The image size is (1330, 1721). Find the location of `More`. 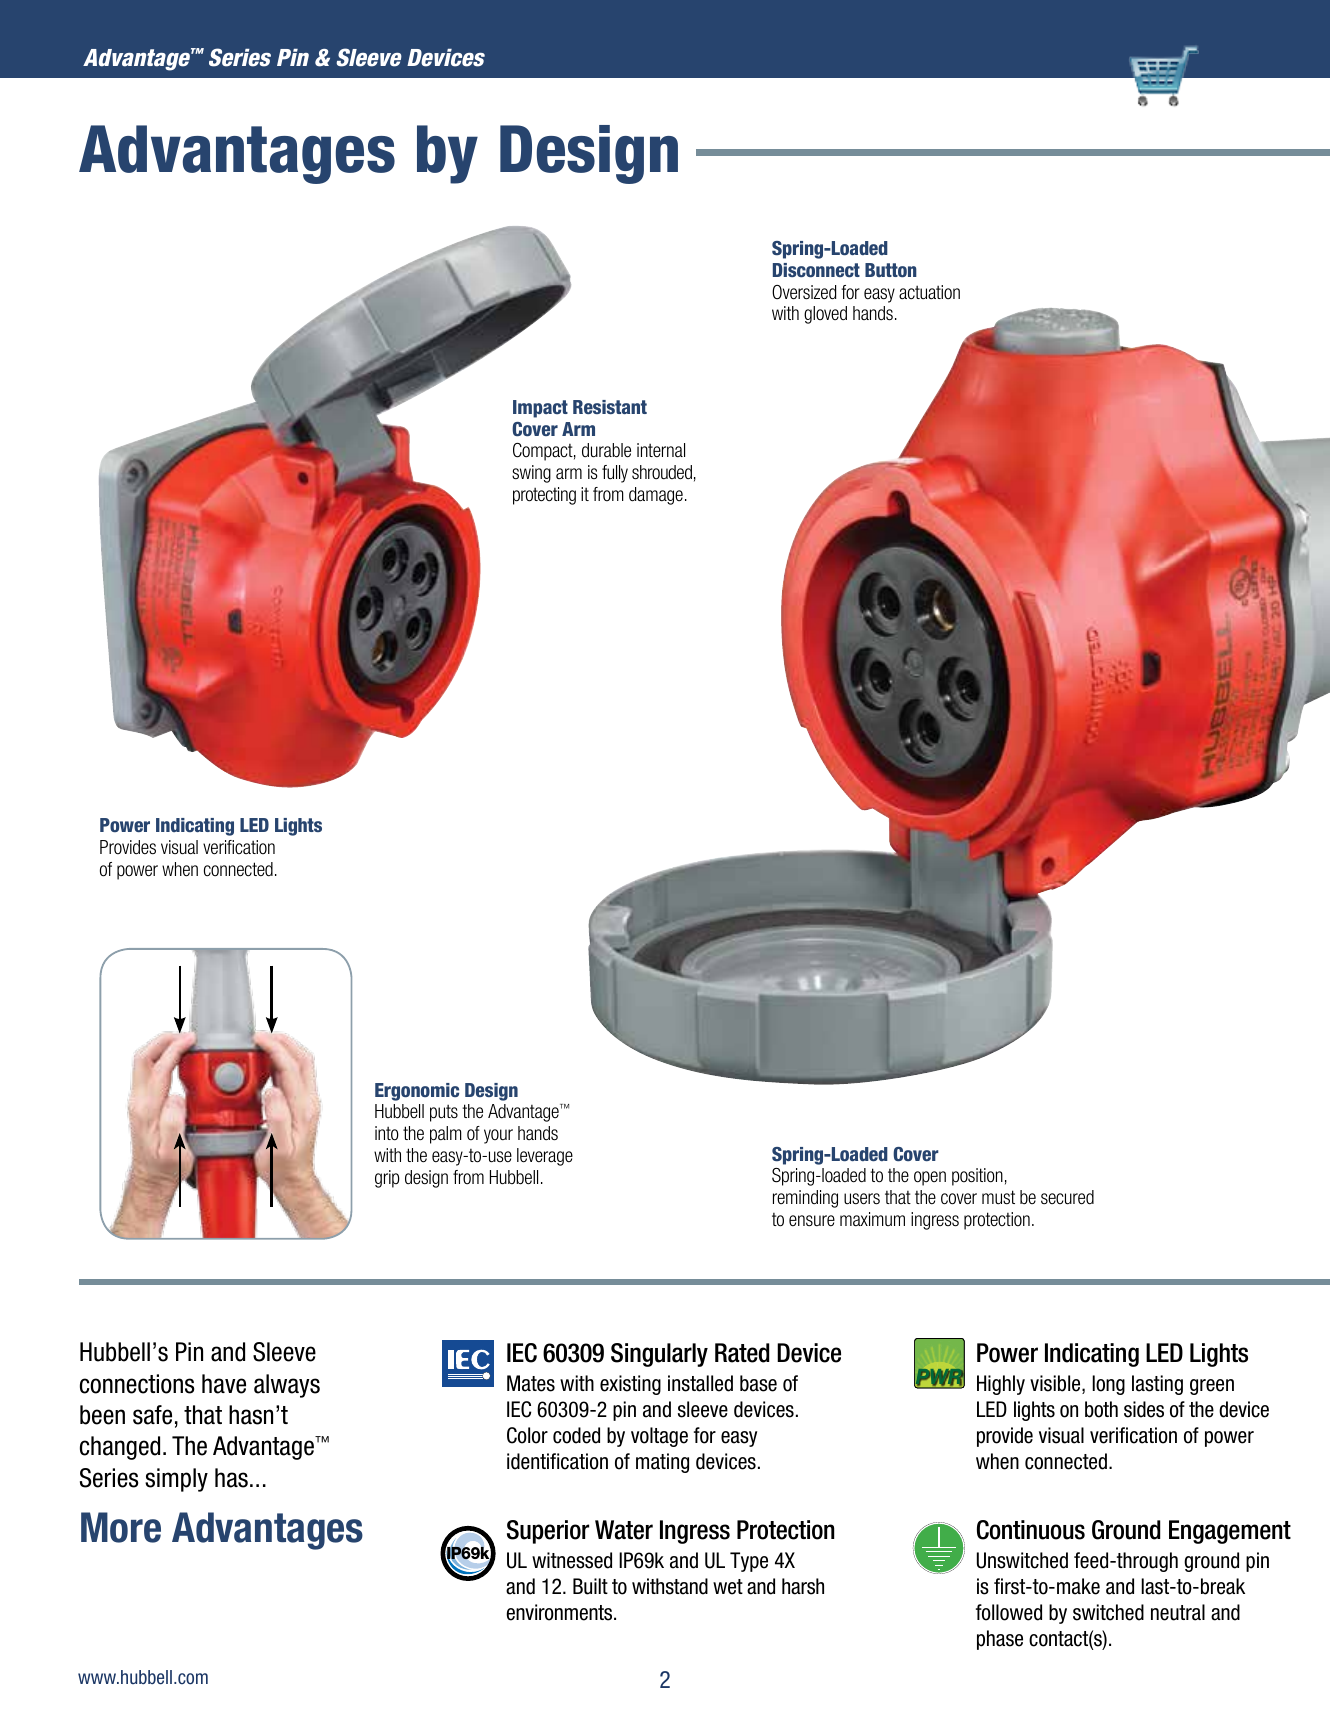

More is located at coordinates (121, 1527).
